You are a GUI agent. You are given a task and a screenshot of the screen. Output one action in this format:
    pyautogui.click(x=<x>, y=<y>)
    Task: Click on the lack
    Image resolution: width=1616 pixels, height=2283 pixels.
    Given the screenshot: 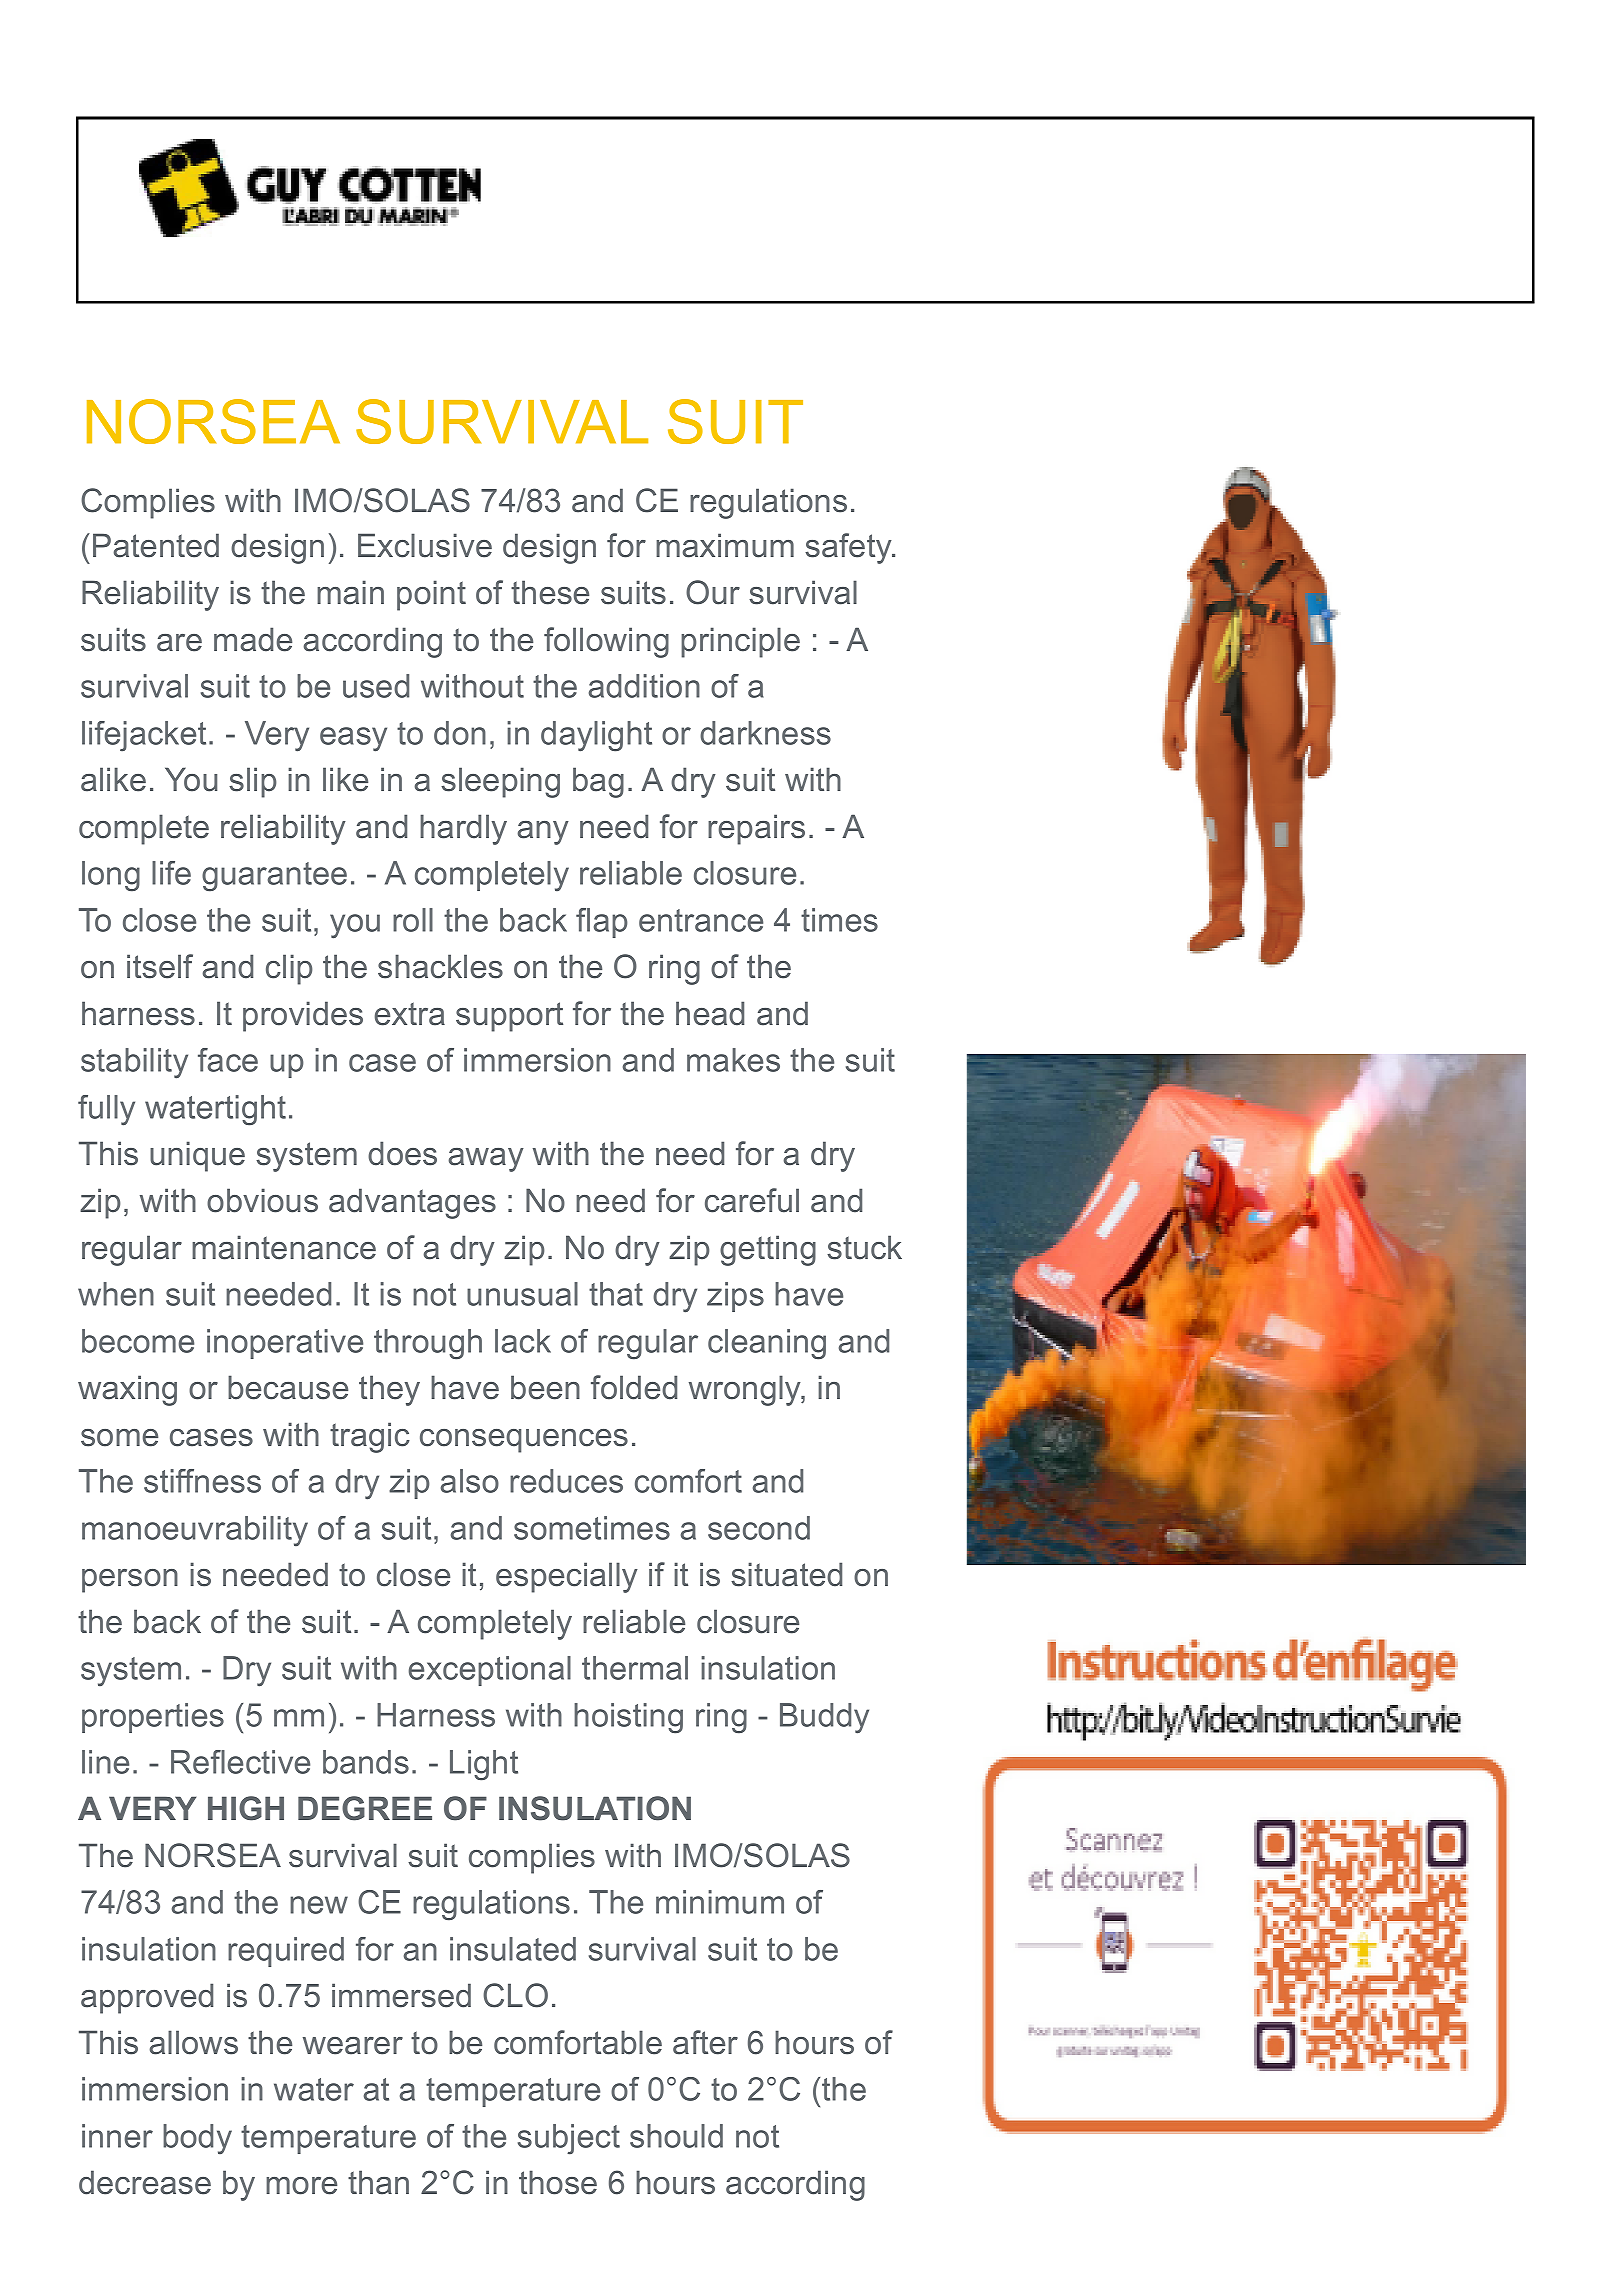 What is the action you would take?
    pyautogui.click(x=523, y=1341)
